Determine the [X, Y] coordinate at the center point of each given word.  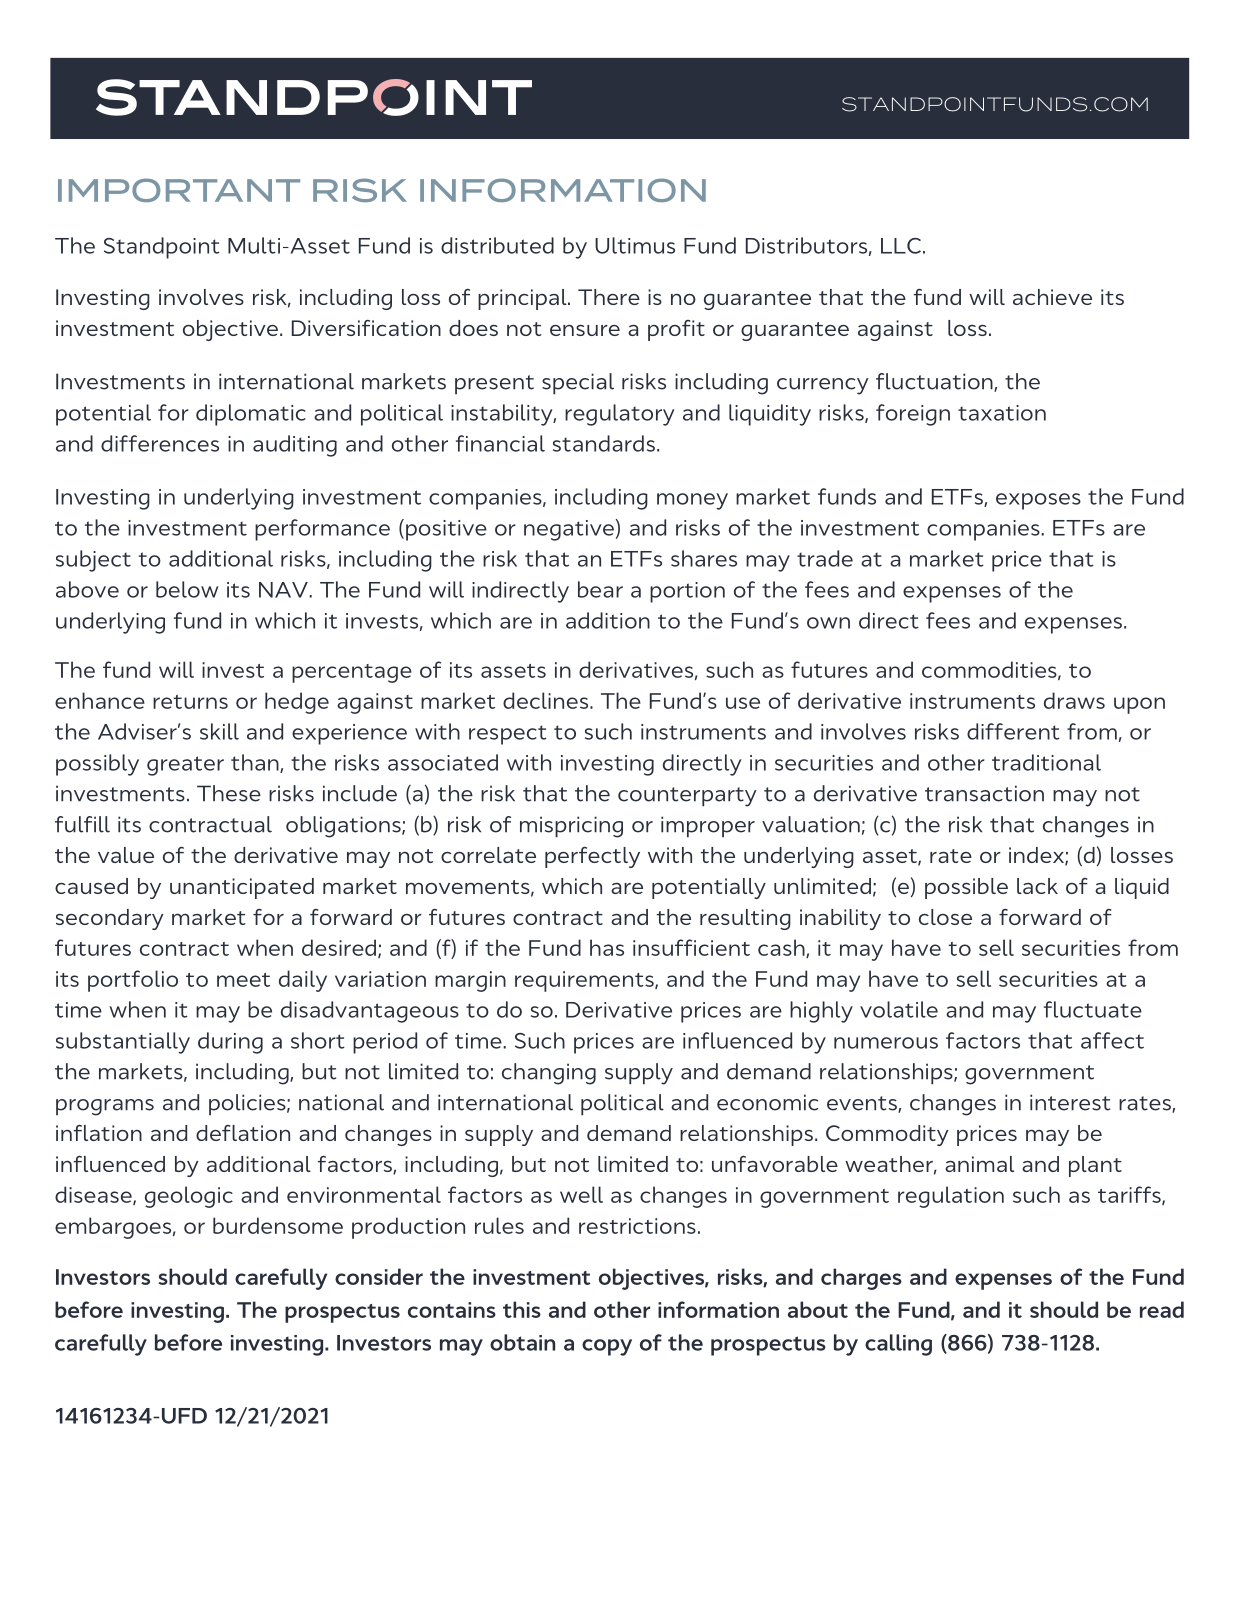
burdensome [278, 1225]
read [1162, 1309]
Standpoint [162, 248]
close [945, 917]
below [187, 589]
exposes [1038, 501]
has [607, 947]
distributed [497, 245]
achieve [1052, 297]
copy [607, 1347]
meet [243, 980]
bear [600, 589]
